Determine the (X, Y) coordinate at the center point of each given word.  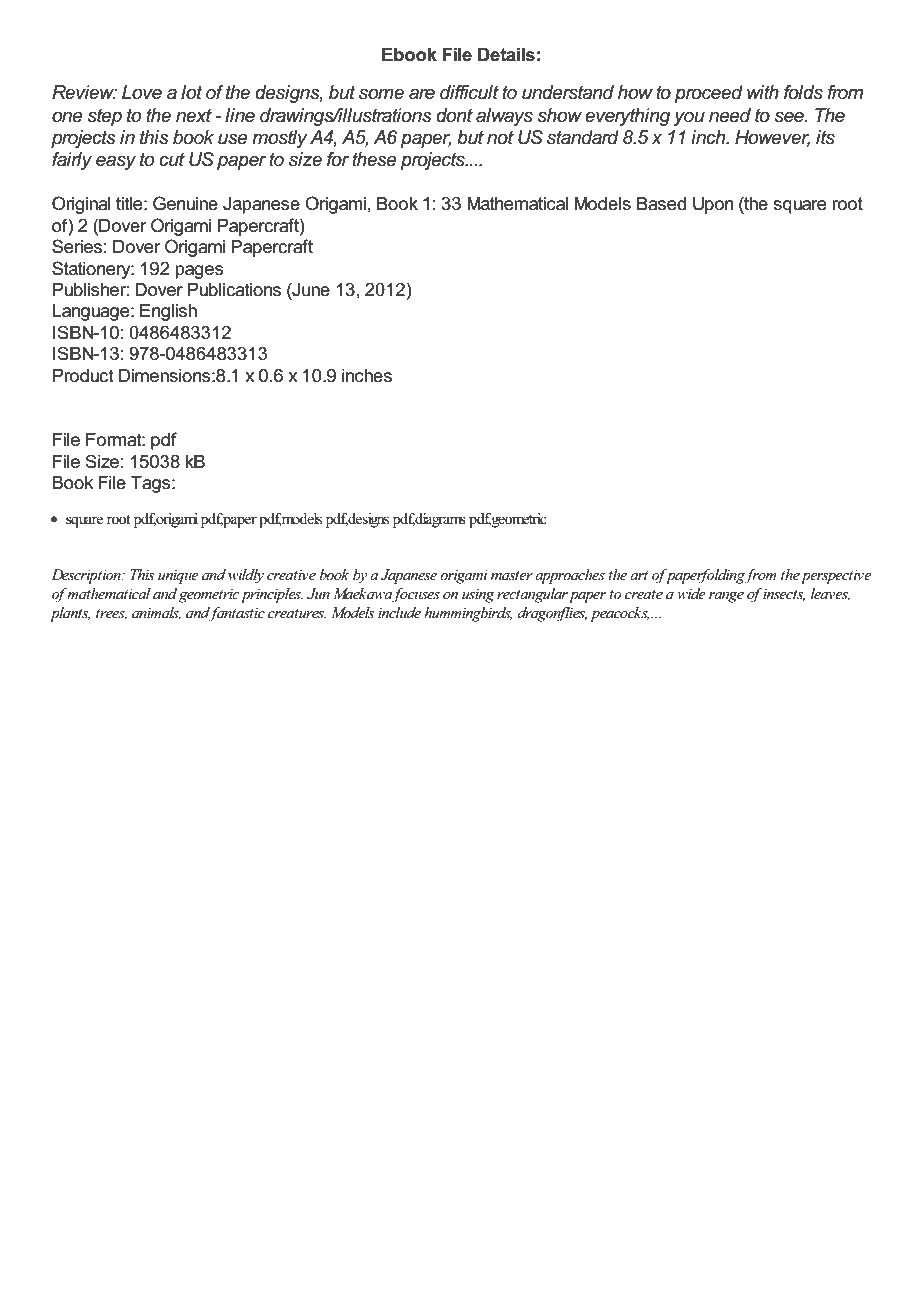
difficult (469, 92)
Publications (234, 290)
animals (156, 613)
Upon (713, 205)
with (763, 92)
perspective (836, 577)
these (374, 159)
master (512, 575)
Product (83, 376)
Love (142, 92)
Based (661, 204)
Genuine (185, 203)
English (168, 312)
